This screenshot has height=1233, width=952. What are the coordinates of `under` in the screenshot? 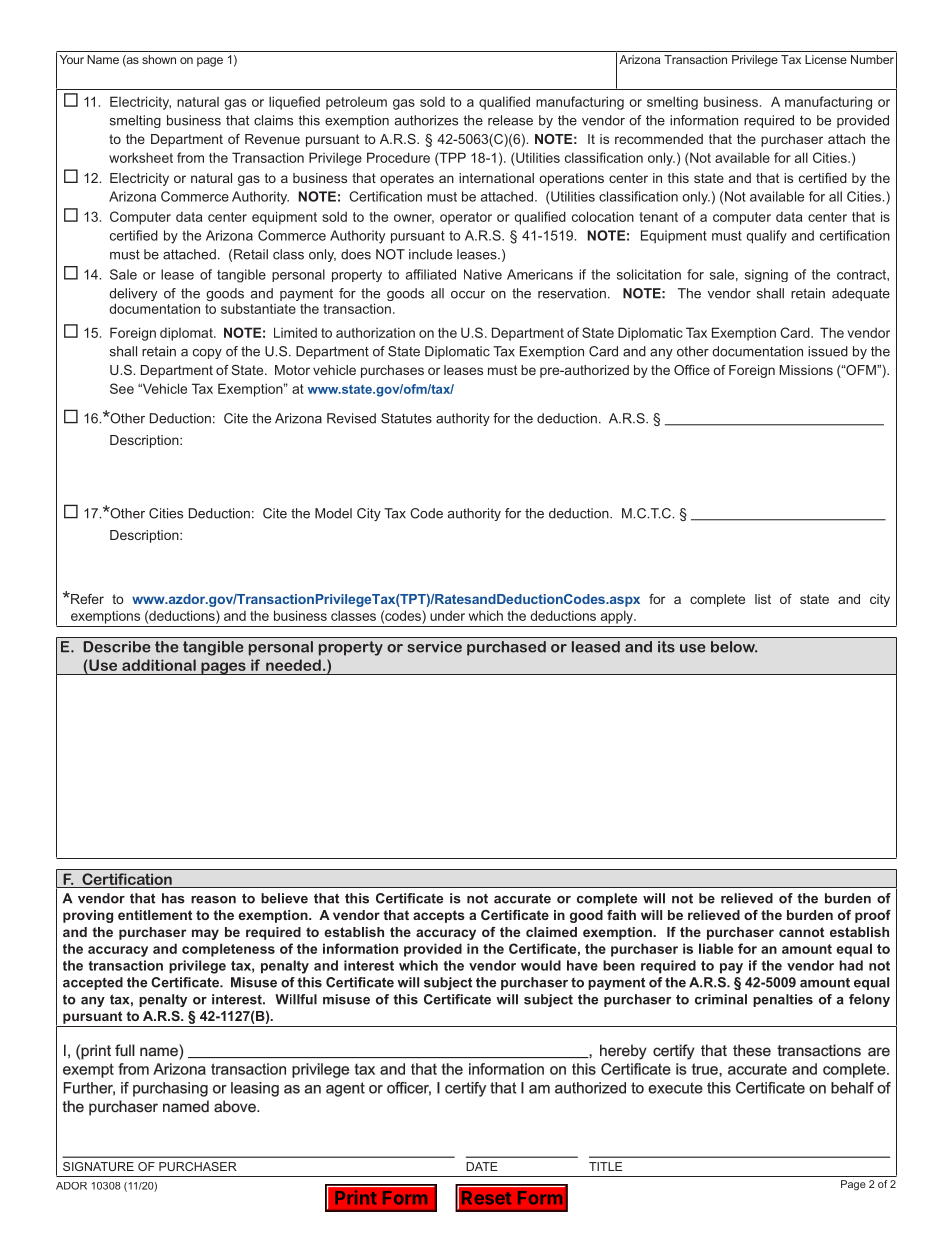 It's located at (447, 615).
